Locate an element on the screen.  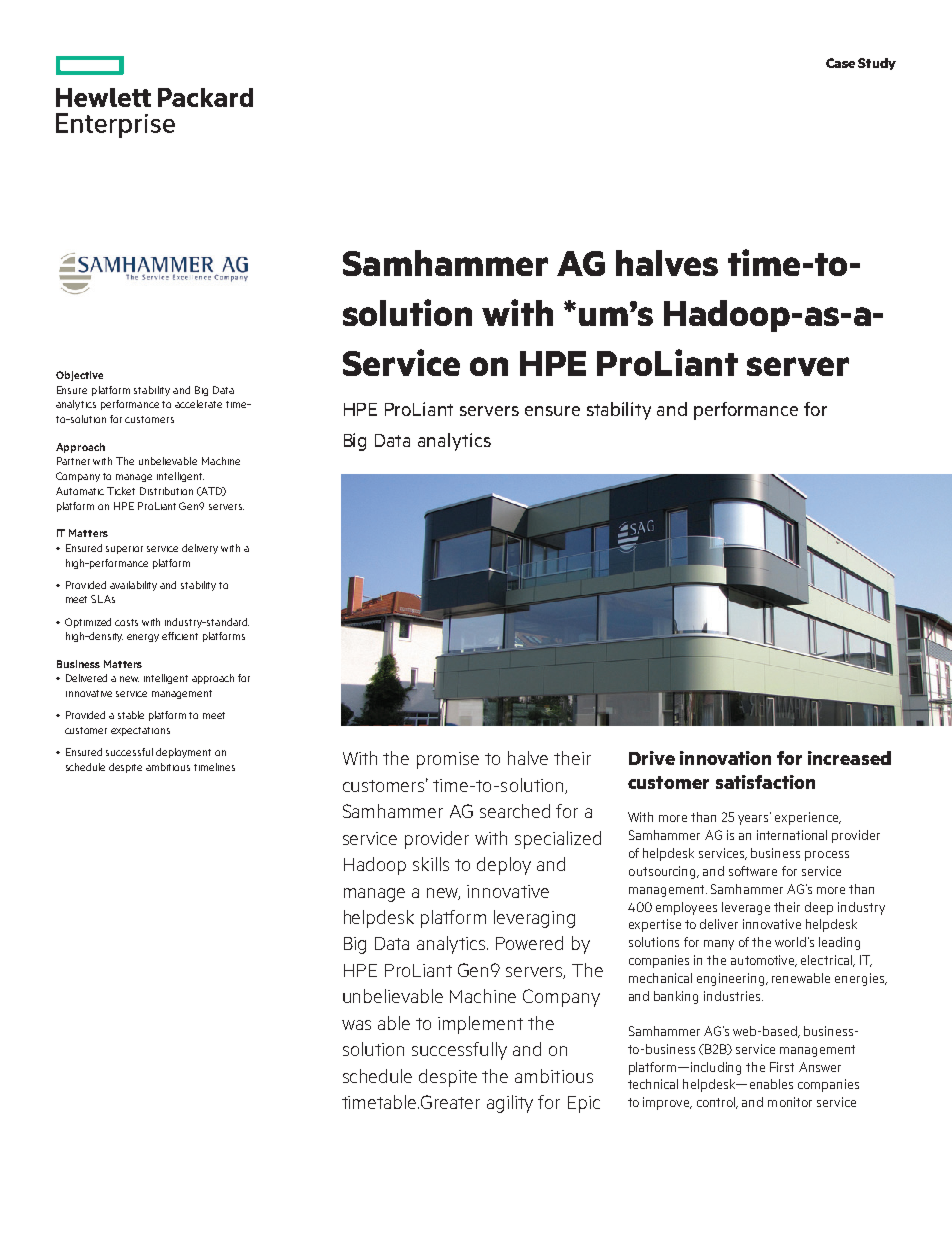
Objective is located at coordinates (79, 376).
